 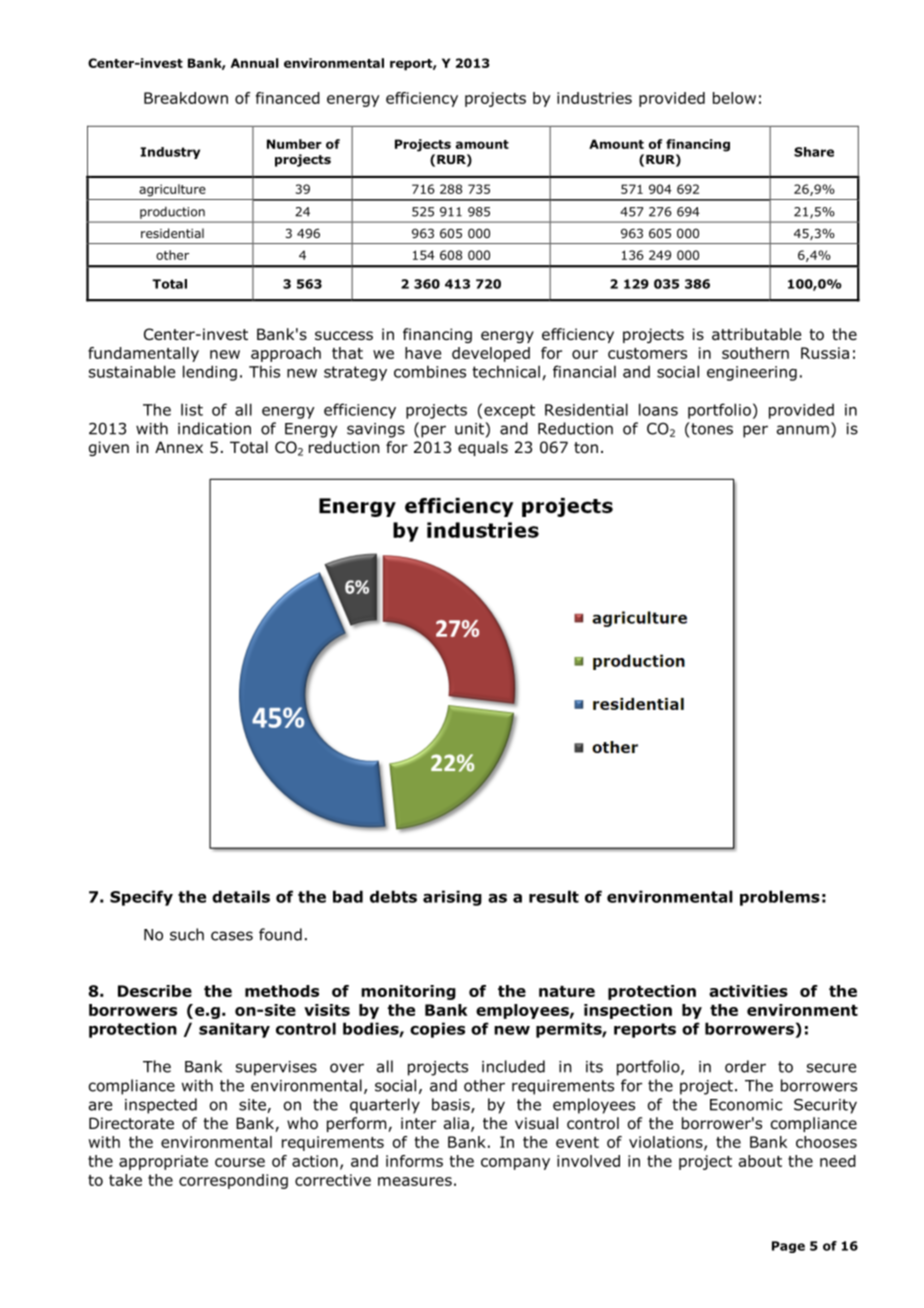 I want to click on below, so click(x=734, y=98).
